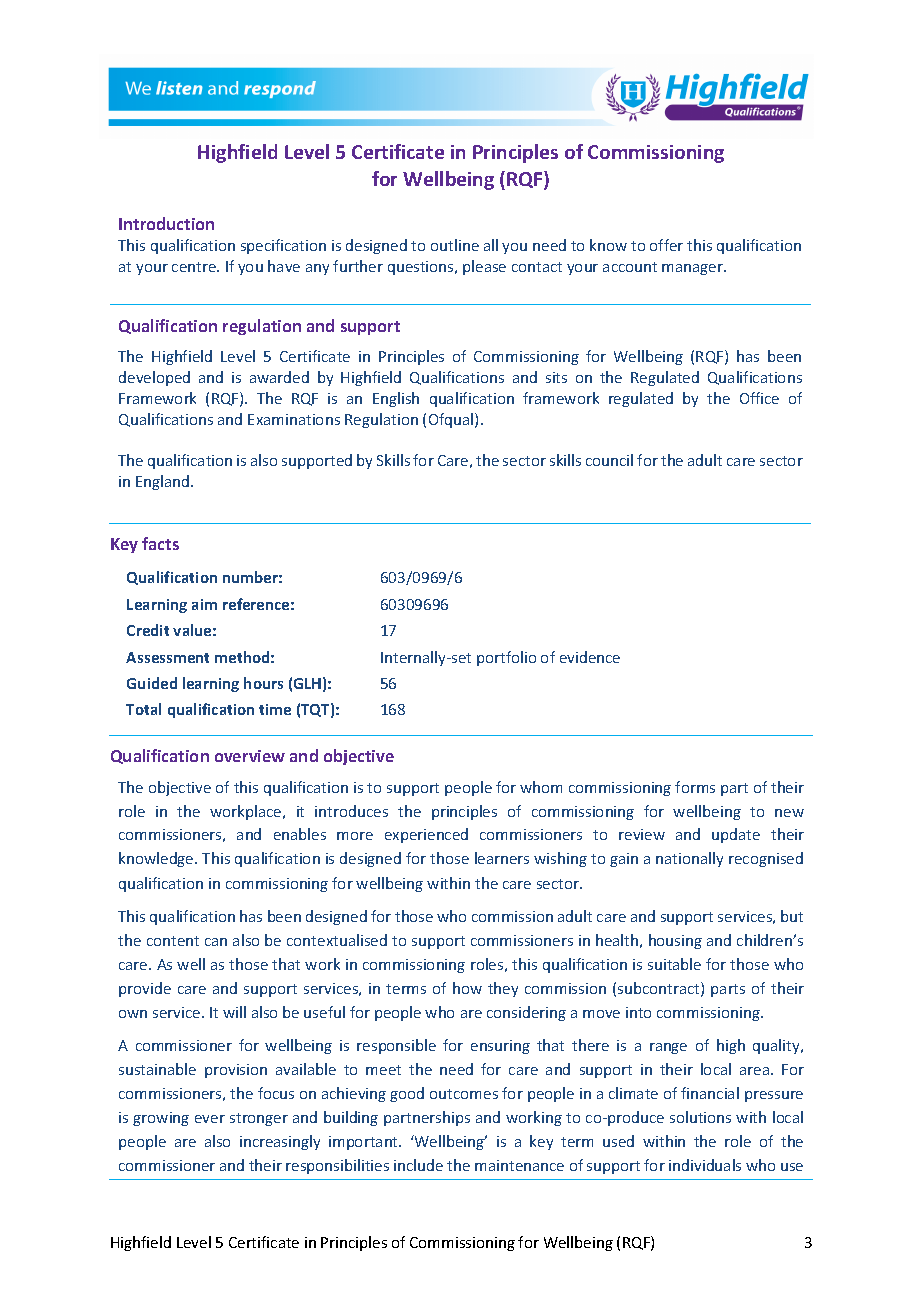  Describe the element at coordinates (675, 941) in the image. I see `housing` at that location.
